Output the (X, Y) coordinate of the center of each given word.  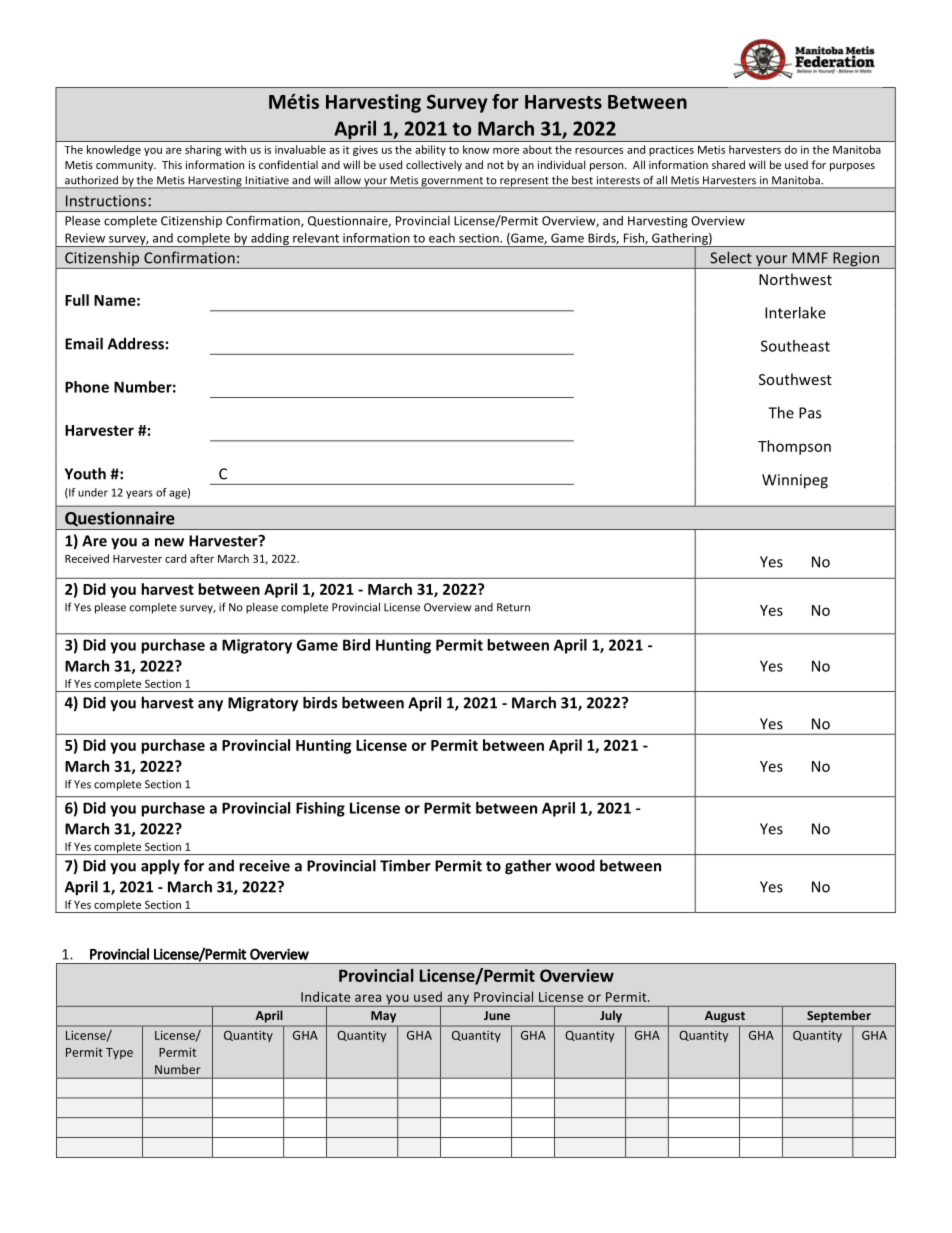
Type (119, 1053)
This (172, 164)
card (175, 558)
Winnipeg (795, 481)
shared (728, 164)
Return (513, 607)
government (452, 183)
